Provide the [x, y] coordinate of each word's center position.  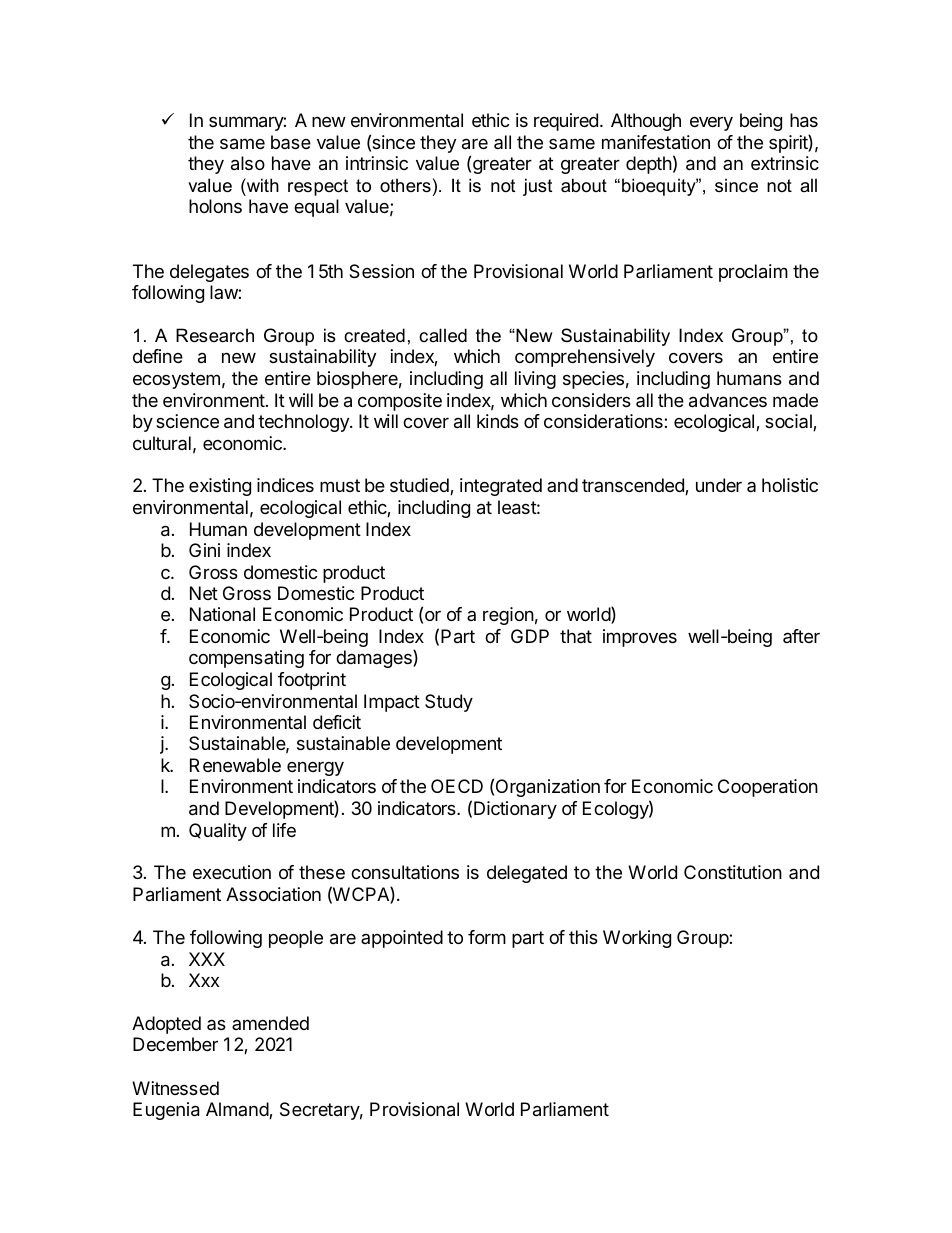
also [248, 163]
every [711, 123]
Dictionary [515, 810]
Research [215, 335]
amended [270, 1023]
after [801, 636]
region [508, 616]
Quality [218, 832]
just [537, 187]
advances [728, 400]
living [535, 380]
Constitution [733, 872]
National [222, 614]
